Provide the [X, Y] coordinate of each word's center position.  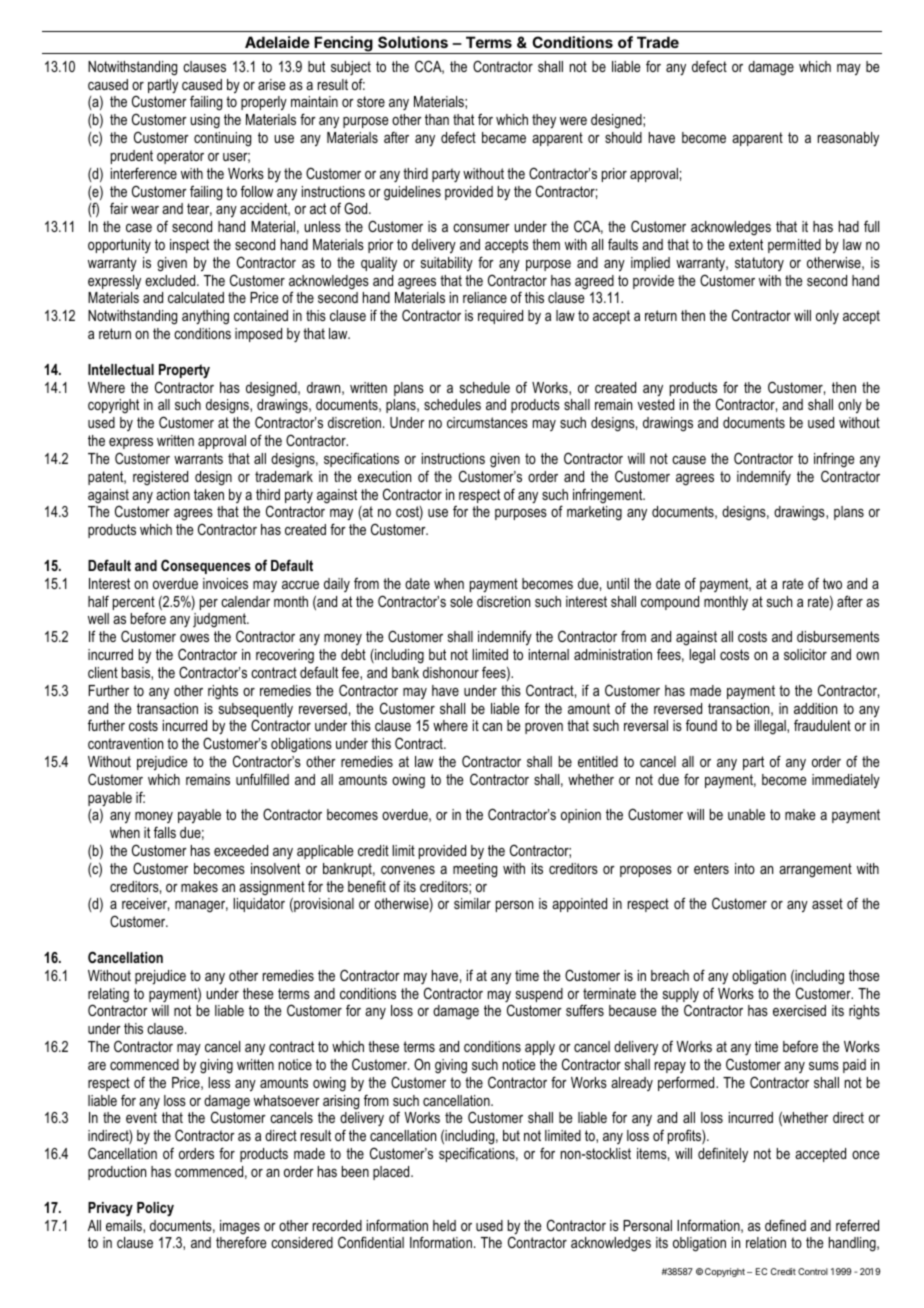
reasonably [848, 139]
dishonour [451, 672]
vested [656, 404]
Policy [155, 1209]
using [205, 121]
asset [827, 903]
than [437, 119]
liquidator [259, 905]
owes [194, 638]
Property [184, 371]
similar [472, 903]
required [500, 317]
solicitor [805, 654]
